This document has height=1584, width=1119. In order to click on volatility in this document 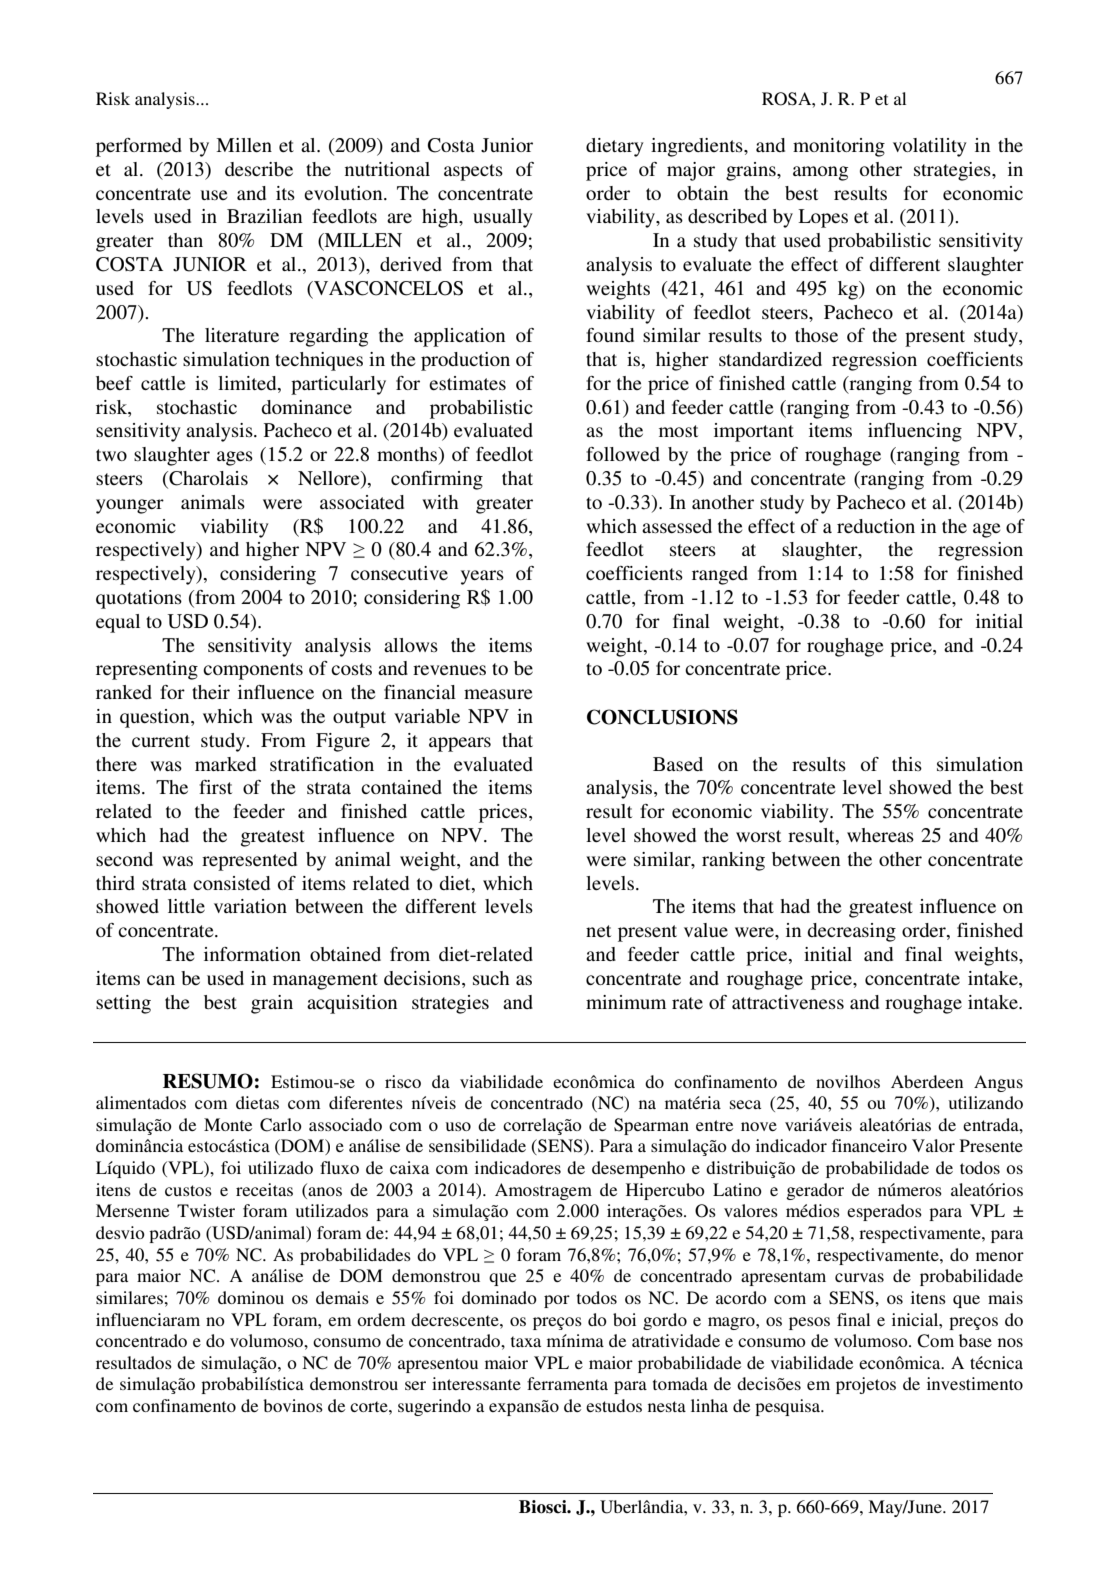, I will do `click(930, 147)`.
